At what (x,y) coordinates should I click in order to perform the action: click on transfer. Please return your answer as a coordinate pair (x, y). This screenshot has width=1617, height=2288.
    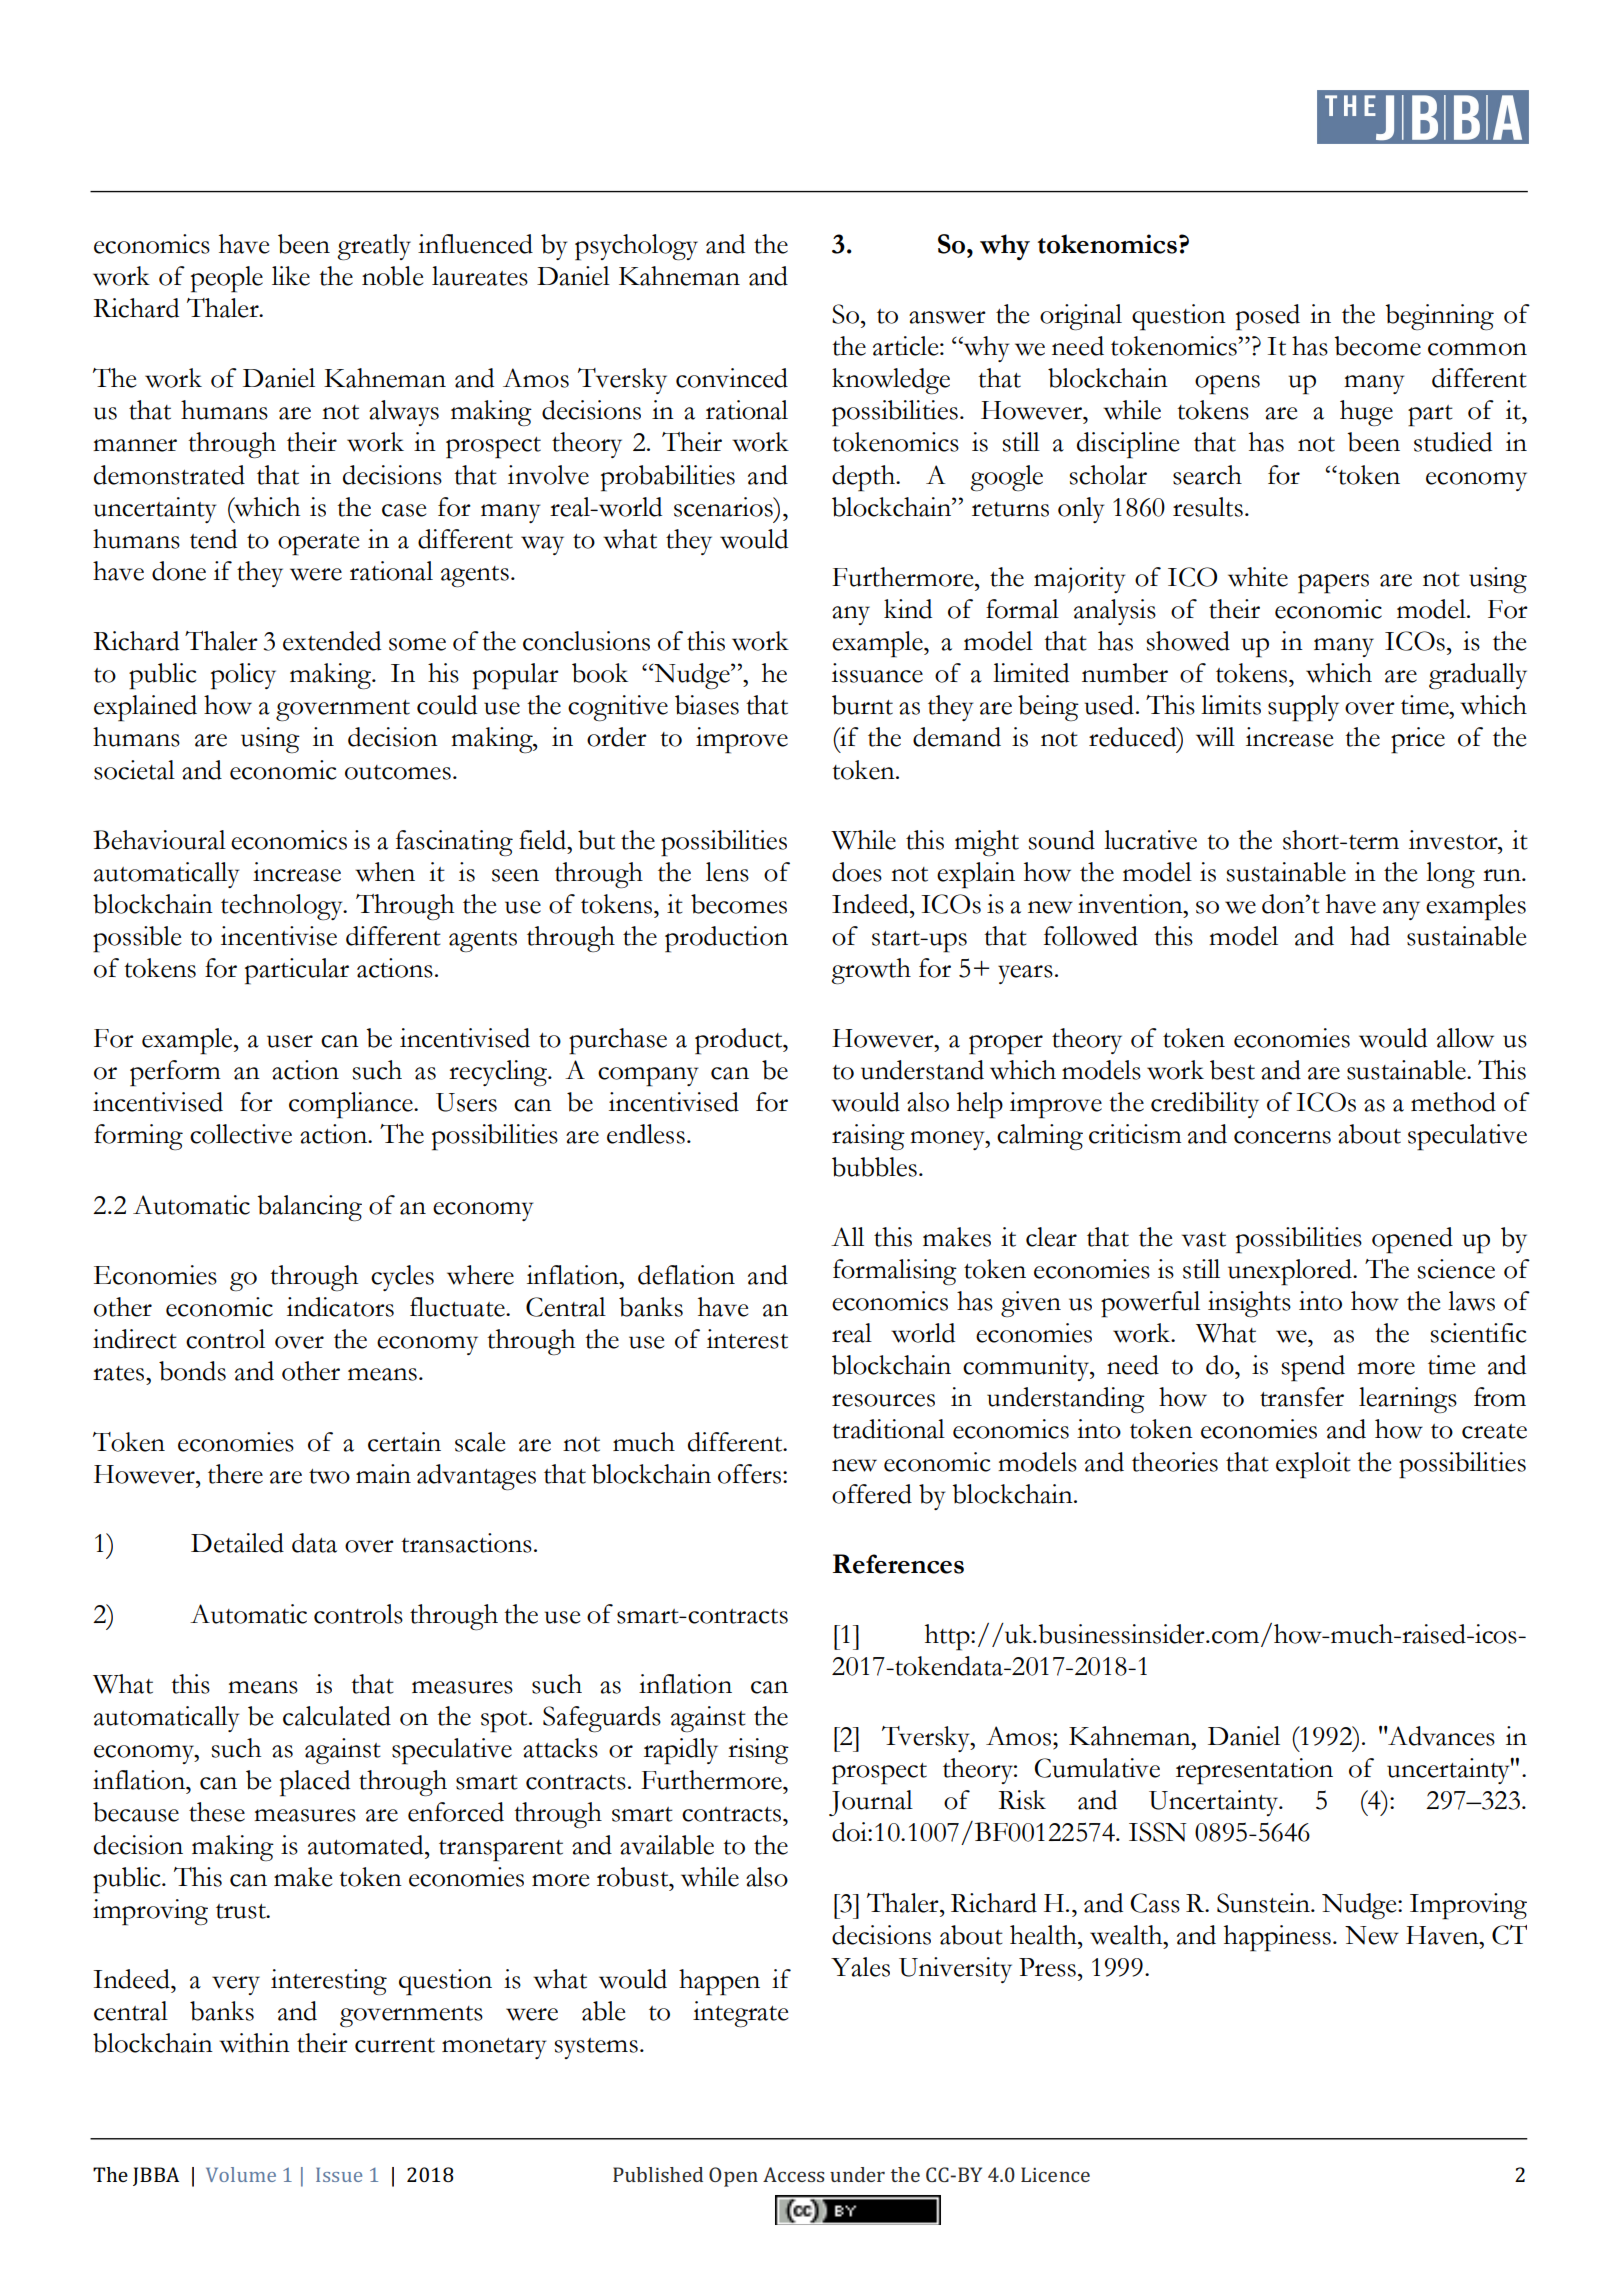
    Looking at the image, I should click on (1302, 1397).
